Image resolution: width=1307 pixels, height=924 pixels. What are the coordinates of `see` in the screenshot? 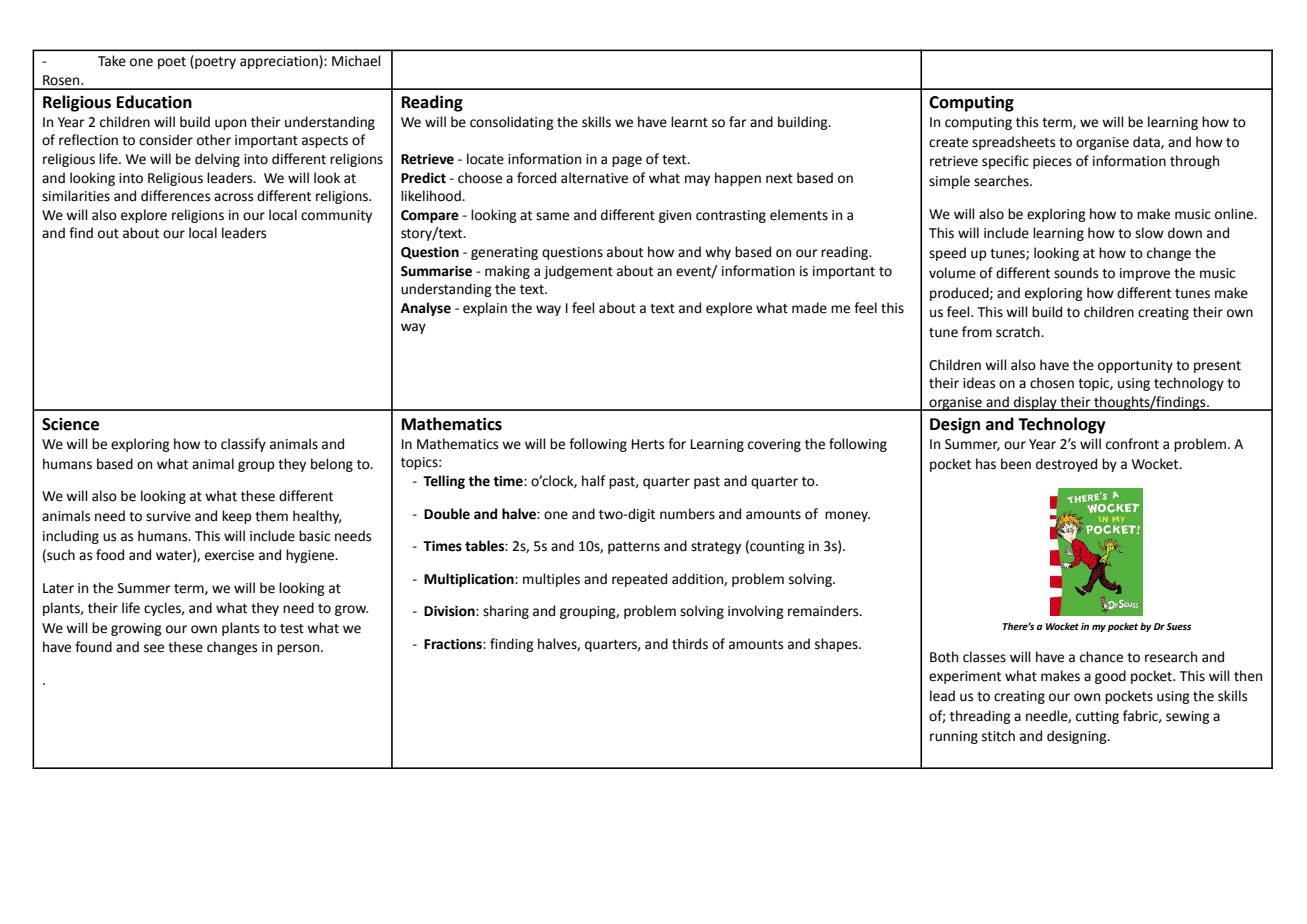 It's located at (154, 648).
